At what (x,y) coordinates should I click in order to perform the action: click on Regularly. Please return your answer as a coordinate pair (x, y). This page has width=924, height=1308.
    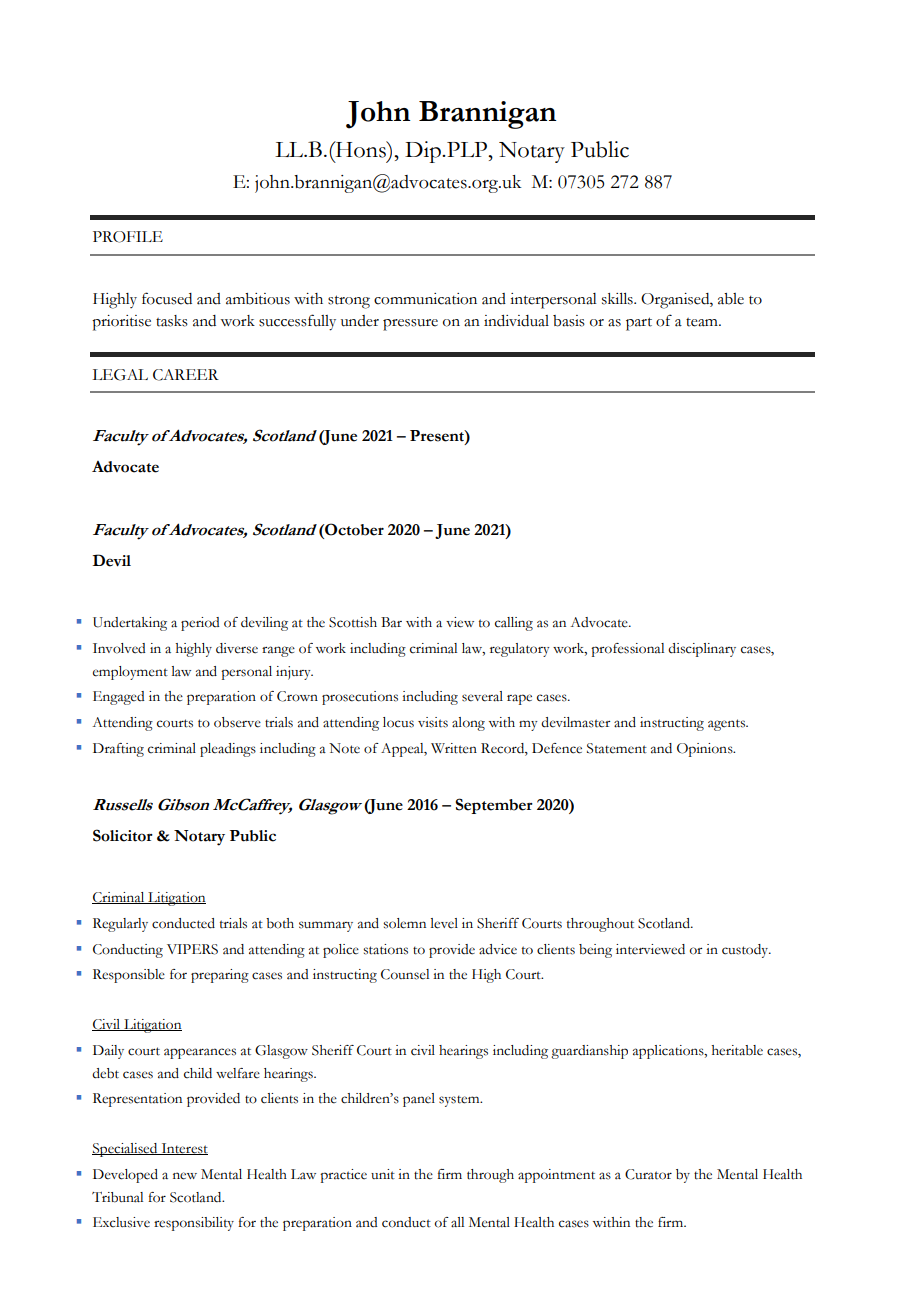
    Looking at the image, I should click on (120, 925).
